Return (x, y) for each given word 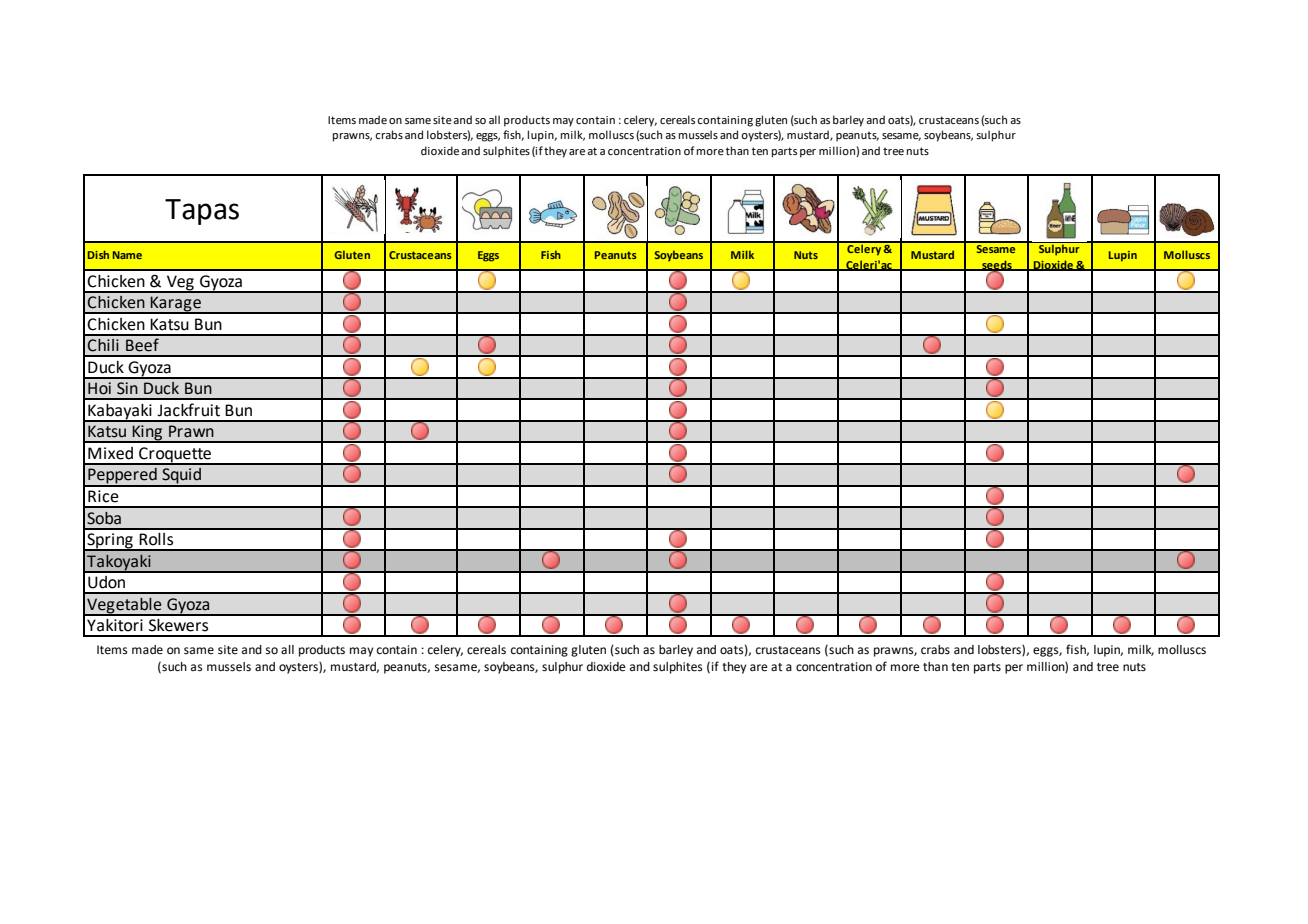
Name (127, 255)
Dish (98, 254)
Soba (104, 518)
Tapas (202, 212)
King (148, 434)
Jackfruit (188, 410)
